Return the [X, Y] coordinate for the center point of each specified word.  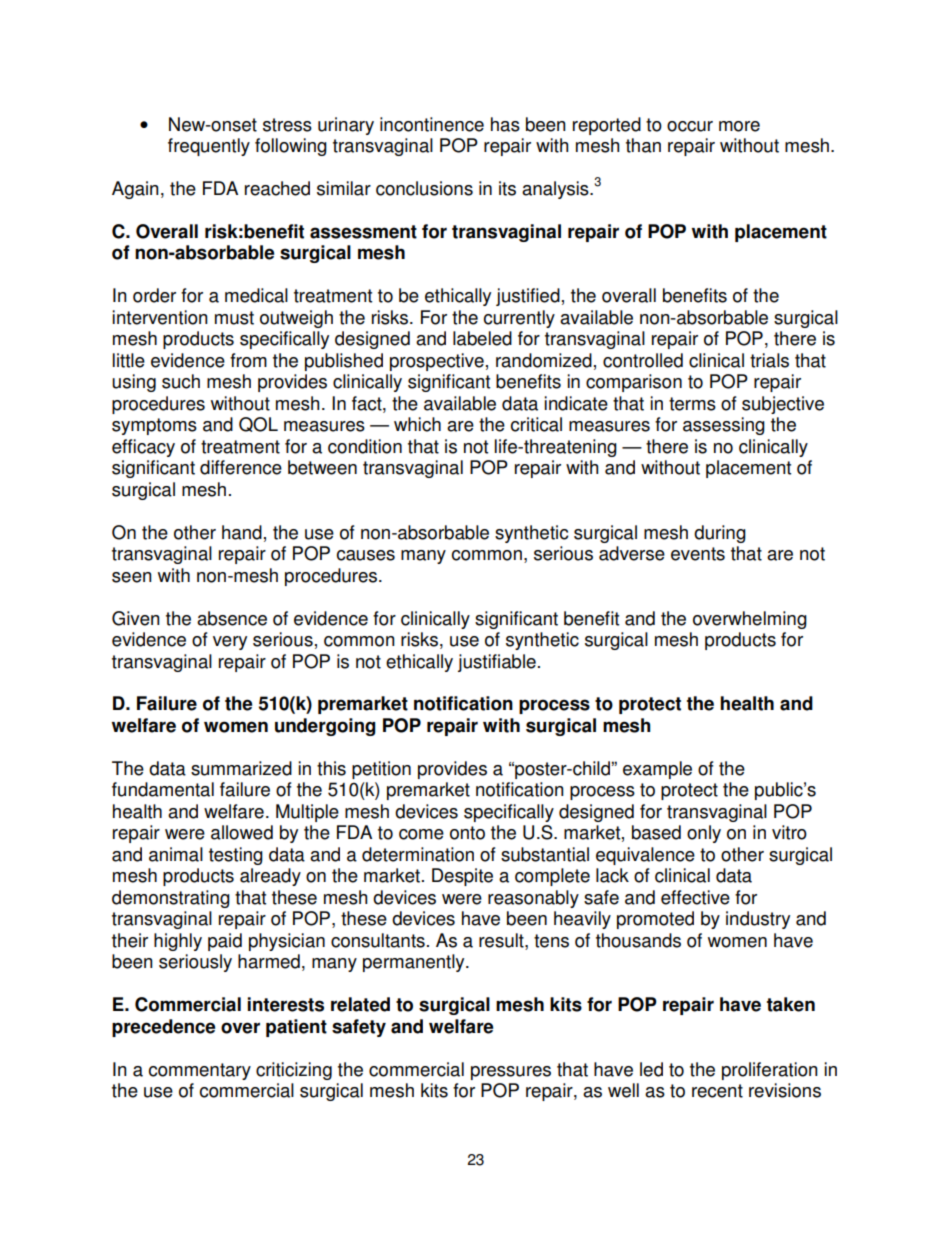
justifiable [497, 663]
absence [232, 618]
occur [690, 126]
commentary [200, 1071]
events [698, 554]
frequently [209, 147]
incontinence [432, 124]
